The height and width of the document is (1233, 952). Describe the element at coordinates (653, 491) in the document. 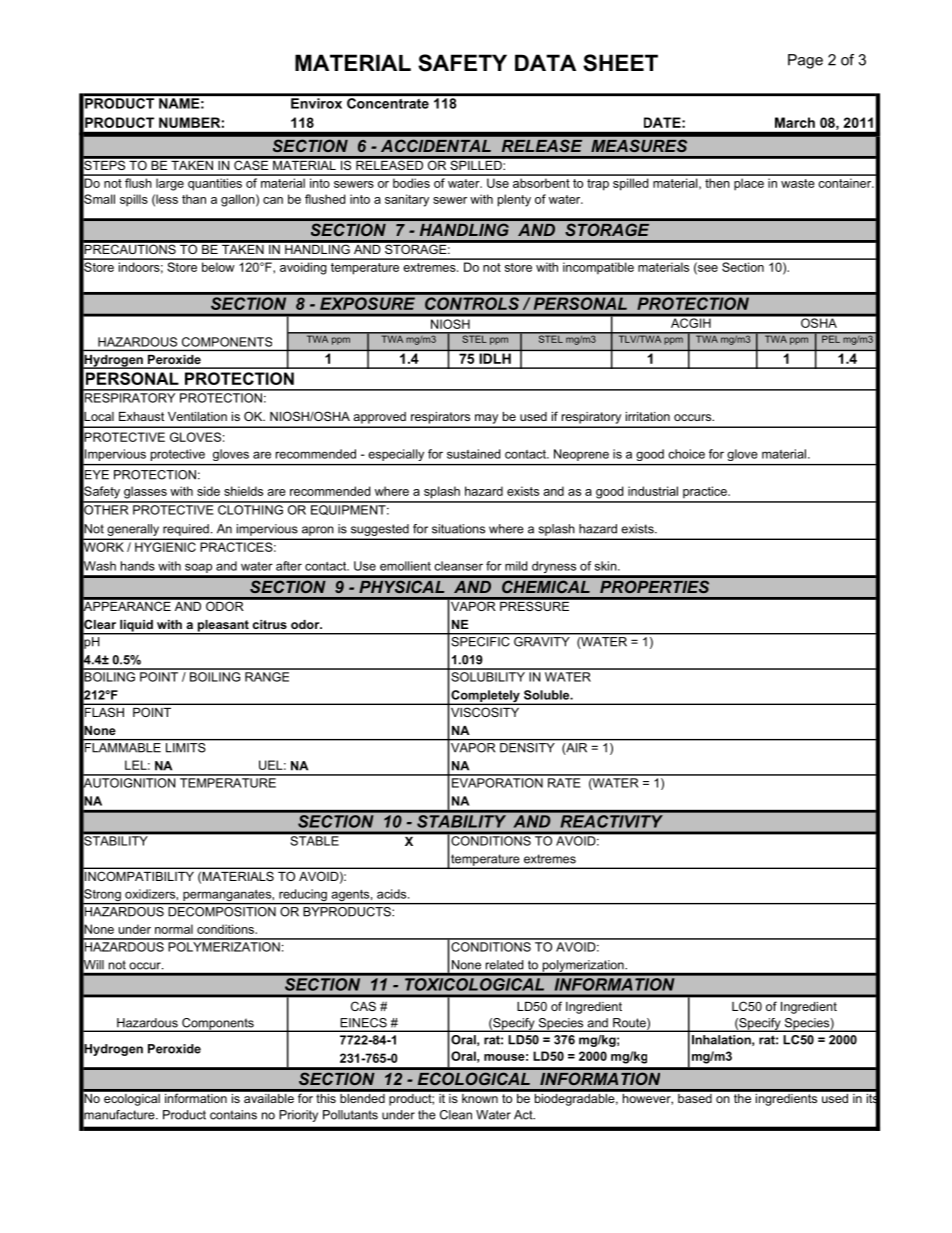

I see `industrial` at that location.
